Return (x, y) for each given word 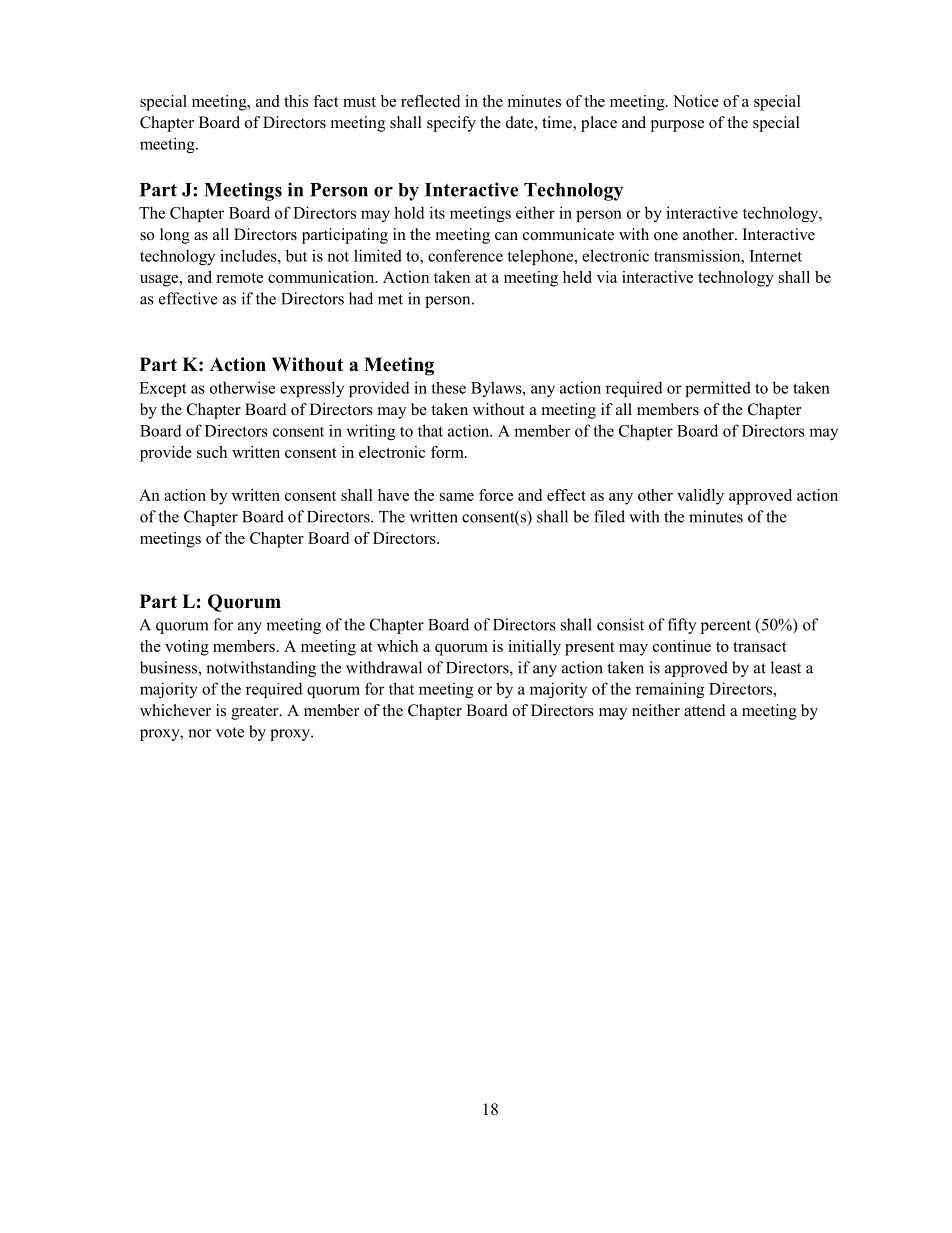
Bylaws (497, 389)
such (212, 452)
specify (451, 124)
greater (256, 713)
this (296, 101)
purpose (677, 126)
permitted (718, 389)
